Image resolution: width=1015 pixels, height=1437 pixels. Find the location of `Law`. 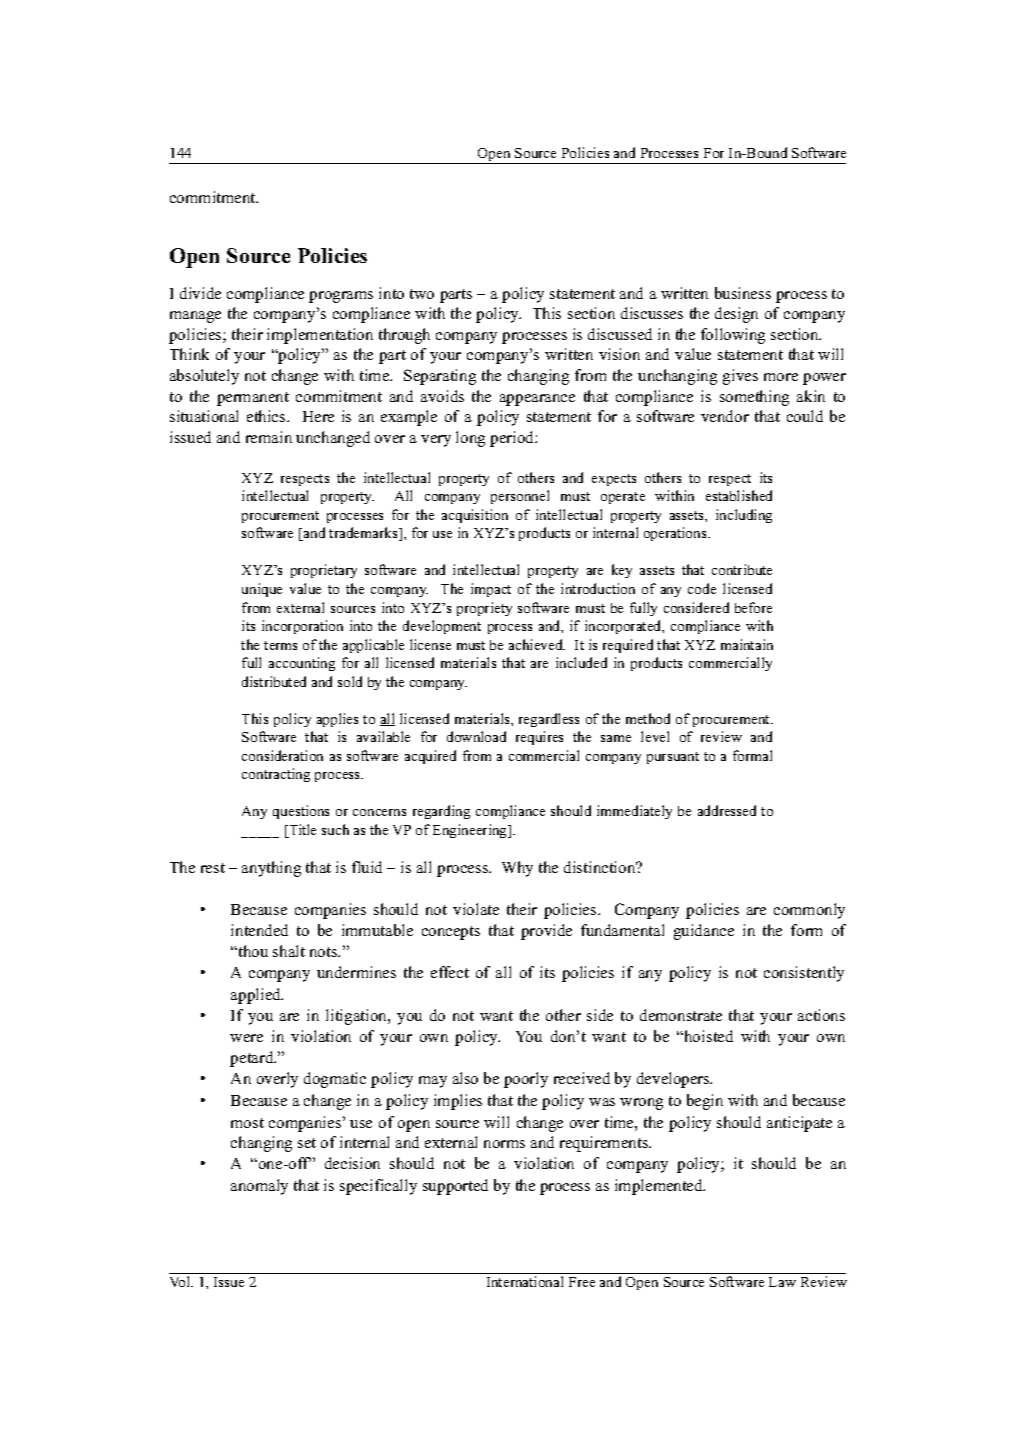

Law is located at coordinates (782, 1282).
